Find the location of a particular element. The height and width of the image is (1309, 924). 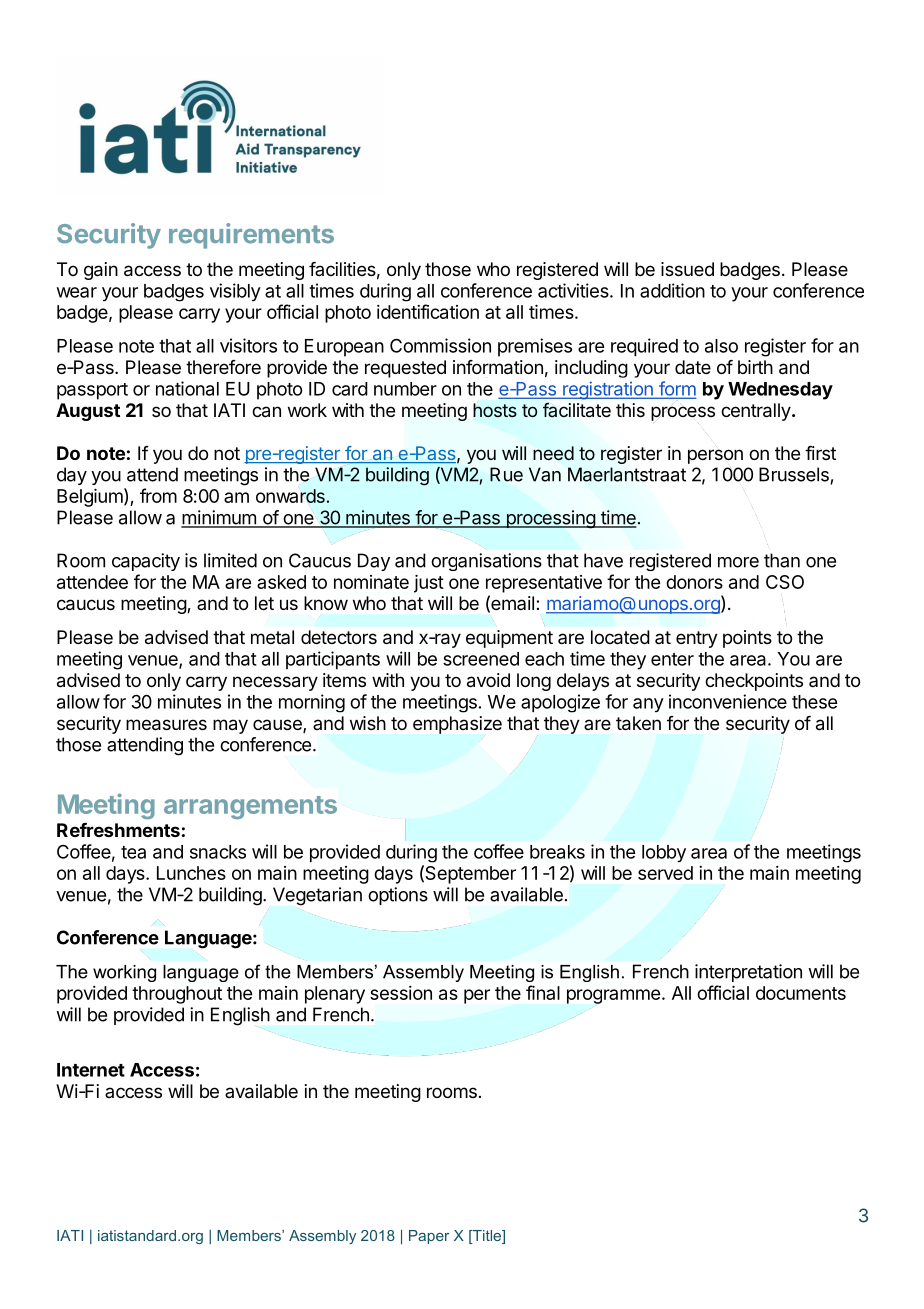

measures is located at coordinates (166, 725).
